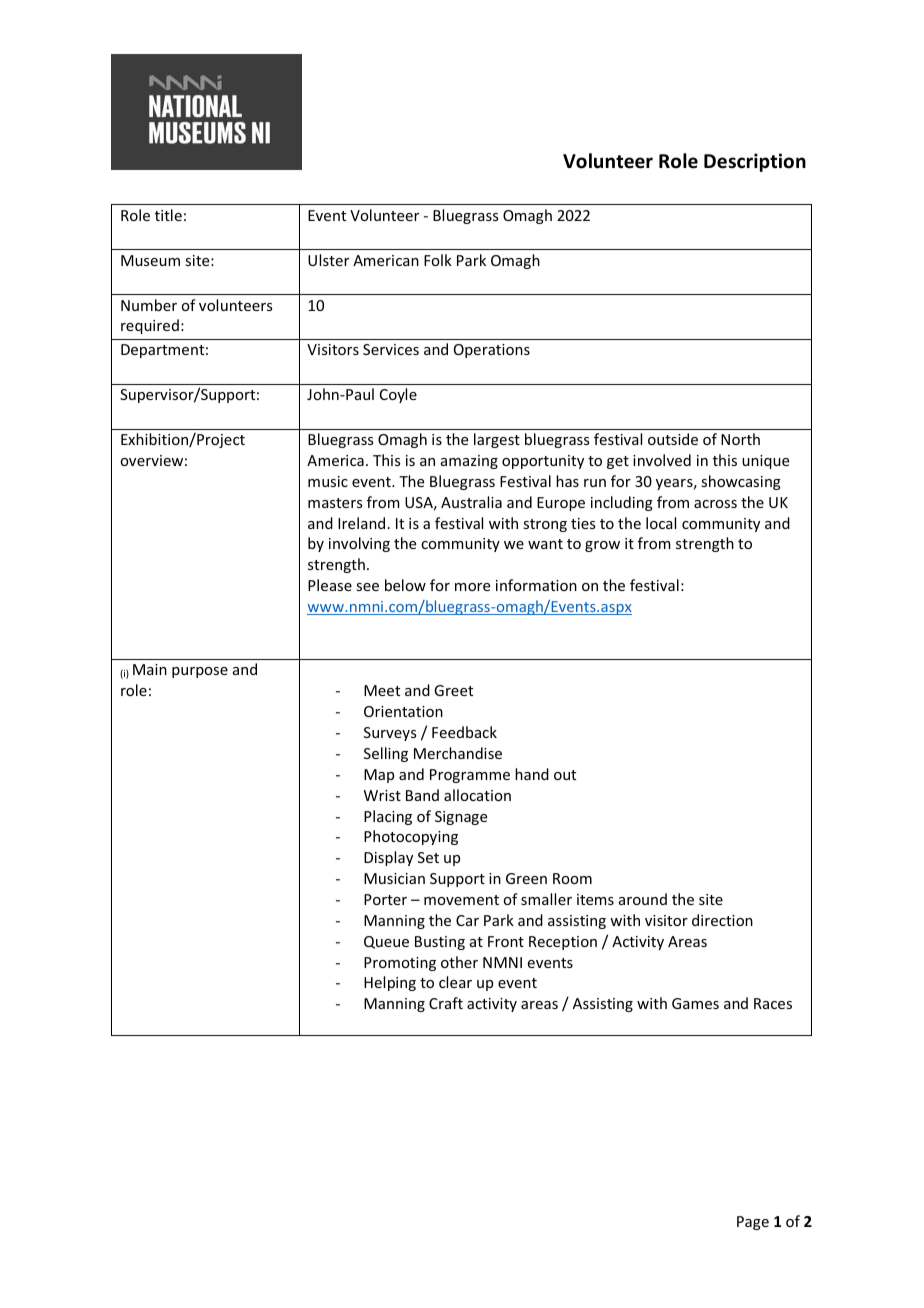 Image resolution: width=924 pixels, height=1308 pixels. Describe the element at coordinates (438, 260) in the screenshot. I see `Folk` at that location.
